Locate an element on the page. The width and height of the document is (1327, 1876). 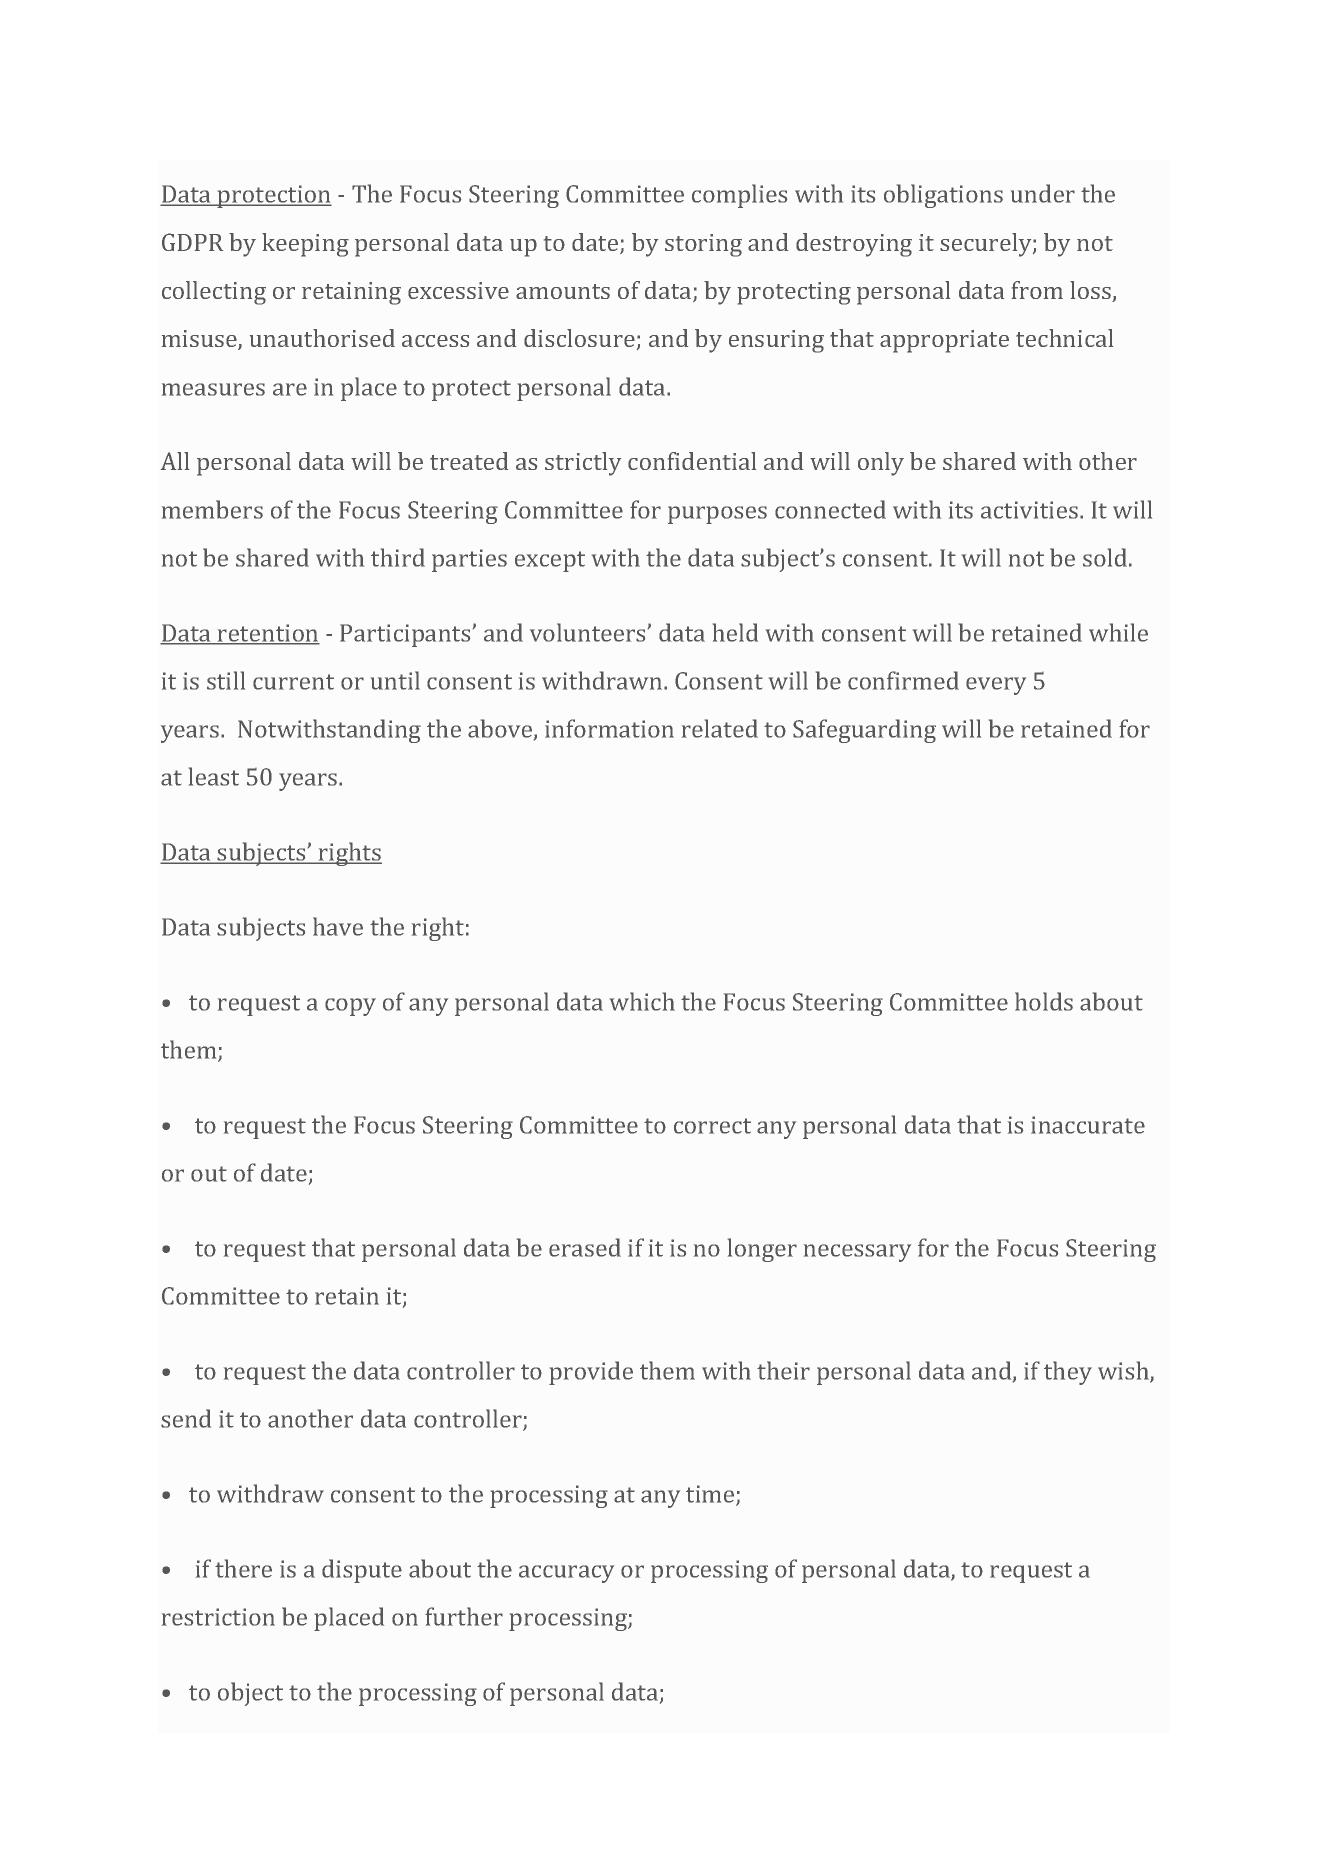
keeping is located at coordinates (305, 245).
